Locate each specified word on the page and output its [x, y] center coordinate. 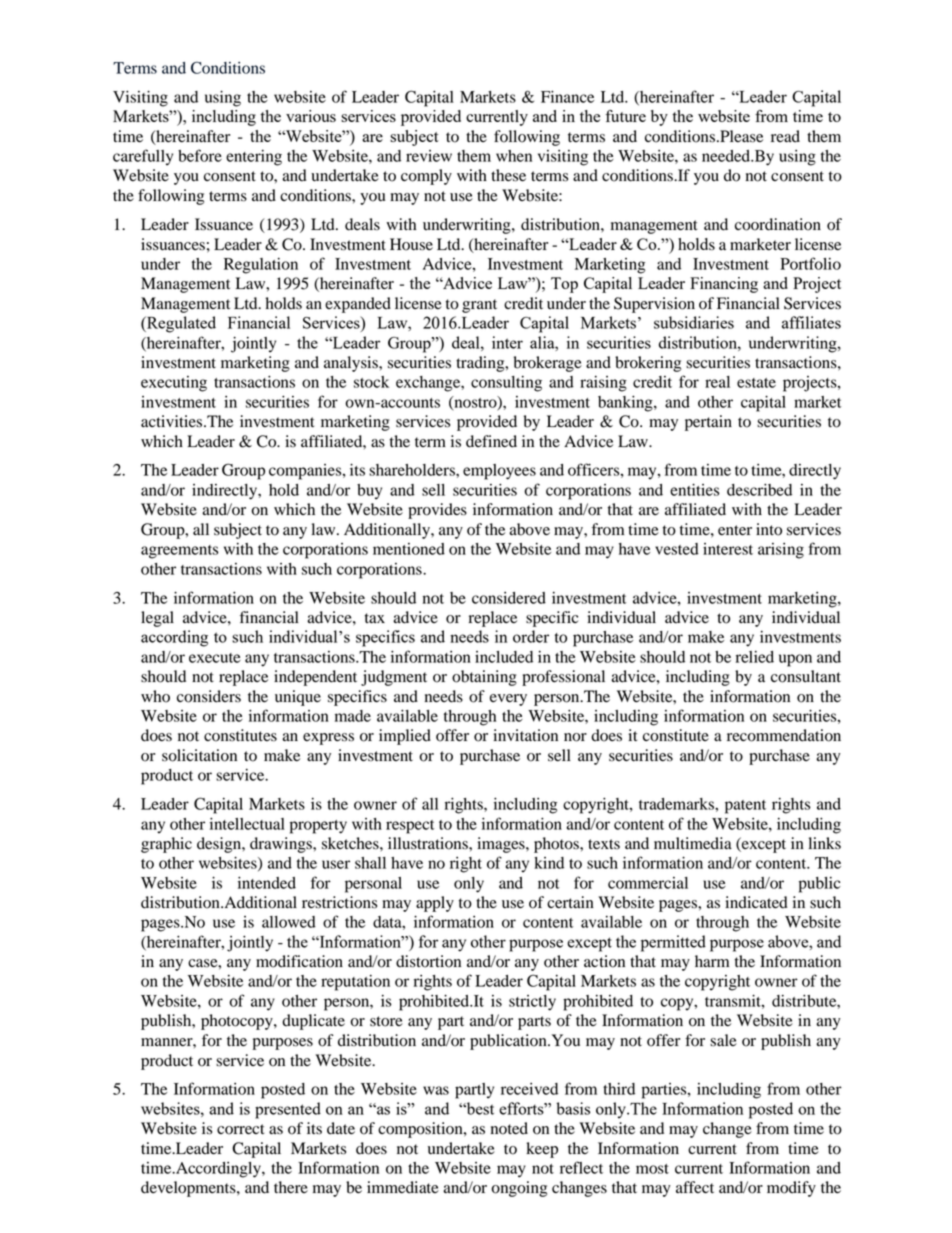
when [514, 156]
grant [479, 306]
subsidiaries [694, 322]
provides [437, 511]
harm [712, 961]
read [785, 136]
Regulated [180, 324]
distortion [428, 961]
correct [241, 1129]
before [200, 155]
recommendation [784, 735]
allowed [289, 922]
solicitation [199, 755]
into [769, 529]
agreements [180, 552]
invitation [525, 735]
